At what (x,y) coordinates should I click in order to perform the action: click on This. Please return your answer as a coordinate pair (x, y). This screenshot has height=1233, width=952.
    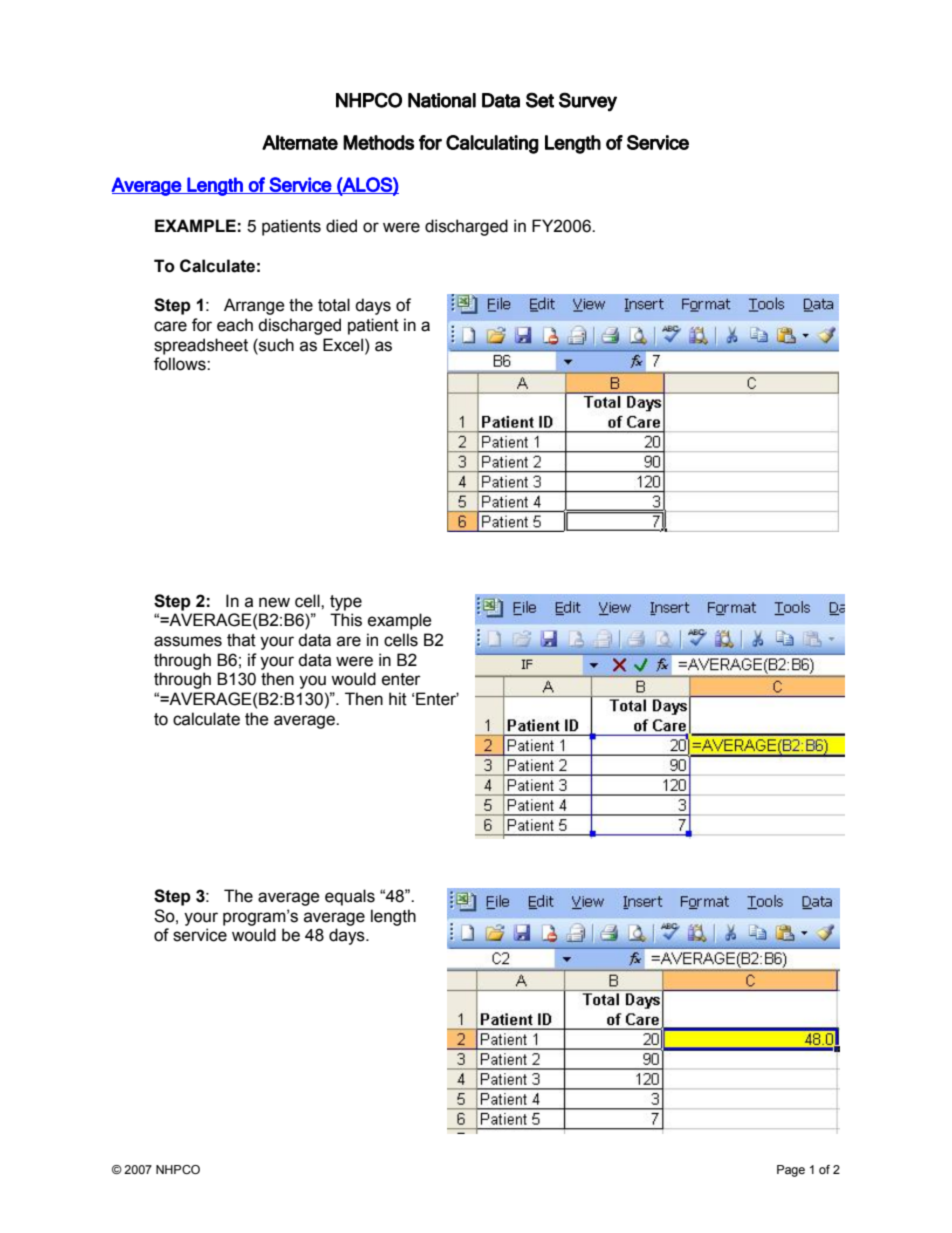
    Looking at the image, I should click on (346, 620).
